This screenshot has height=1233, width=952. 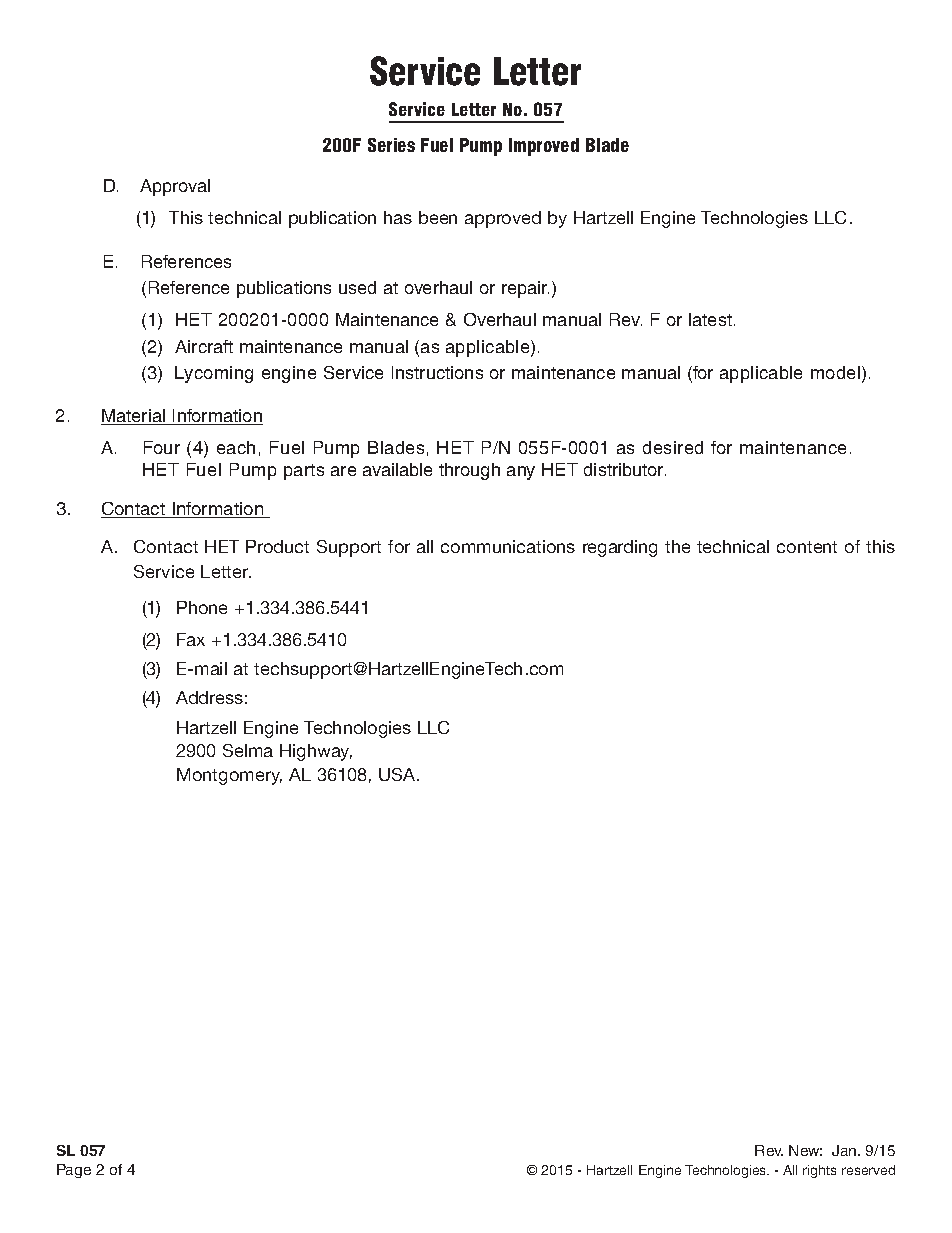 I want to click on USA, so click(x=398, y=774).
